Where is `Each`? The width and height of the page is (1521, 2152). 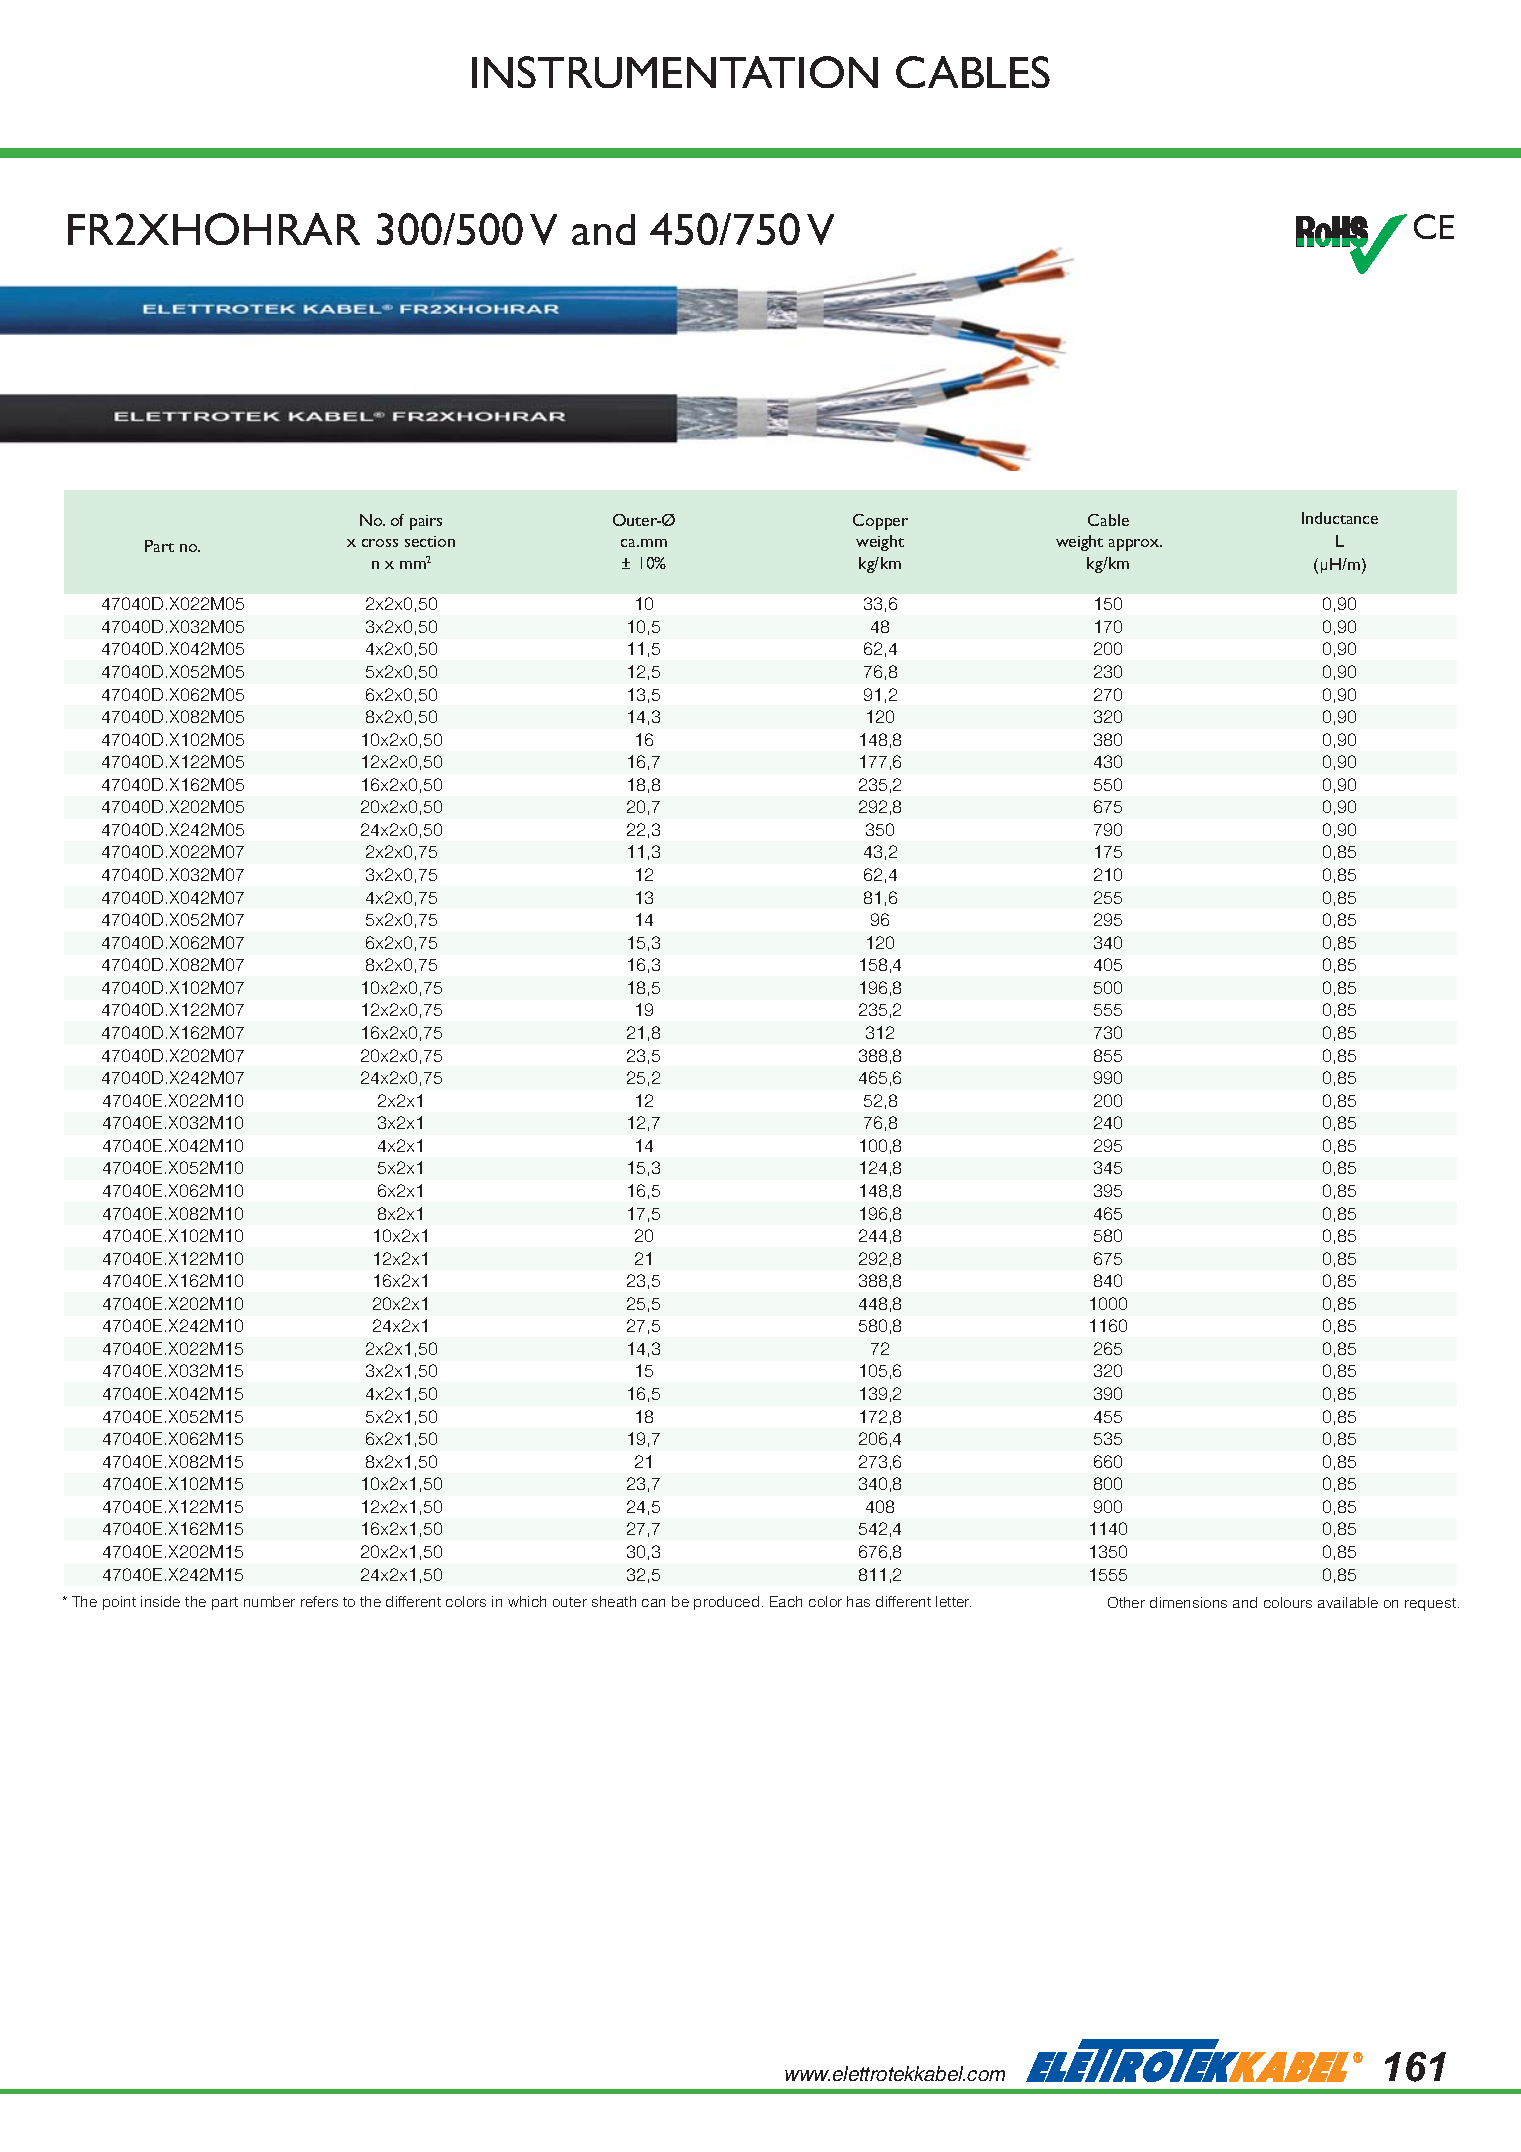
Each is located at coordinates (786, 1601).
